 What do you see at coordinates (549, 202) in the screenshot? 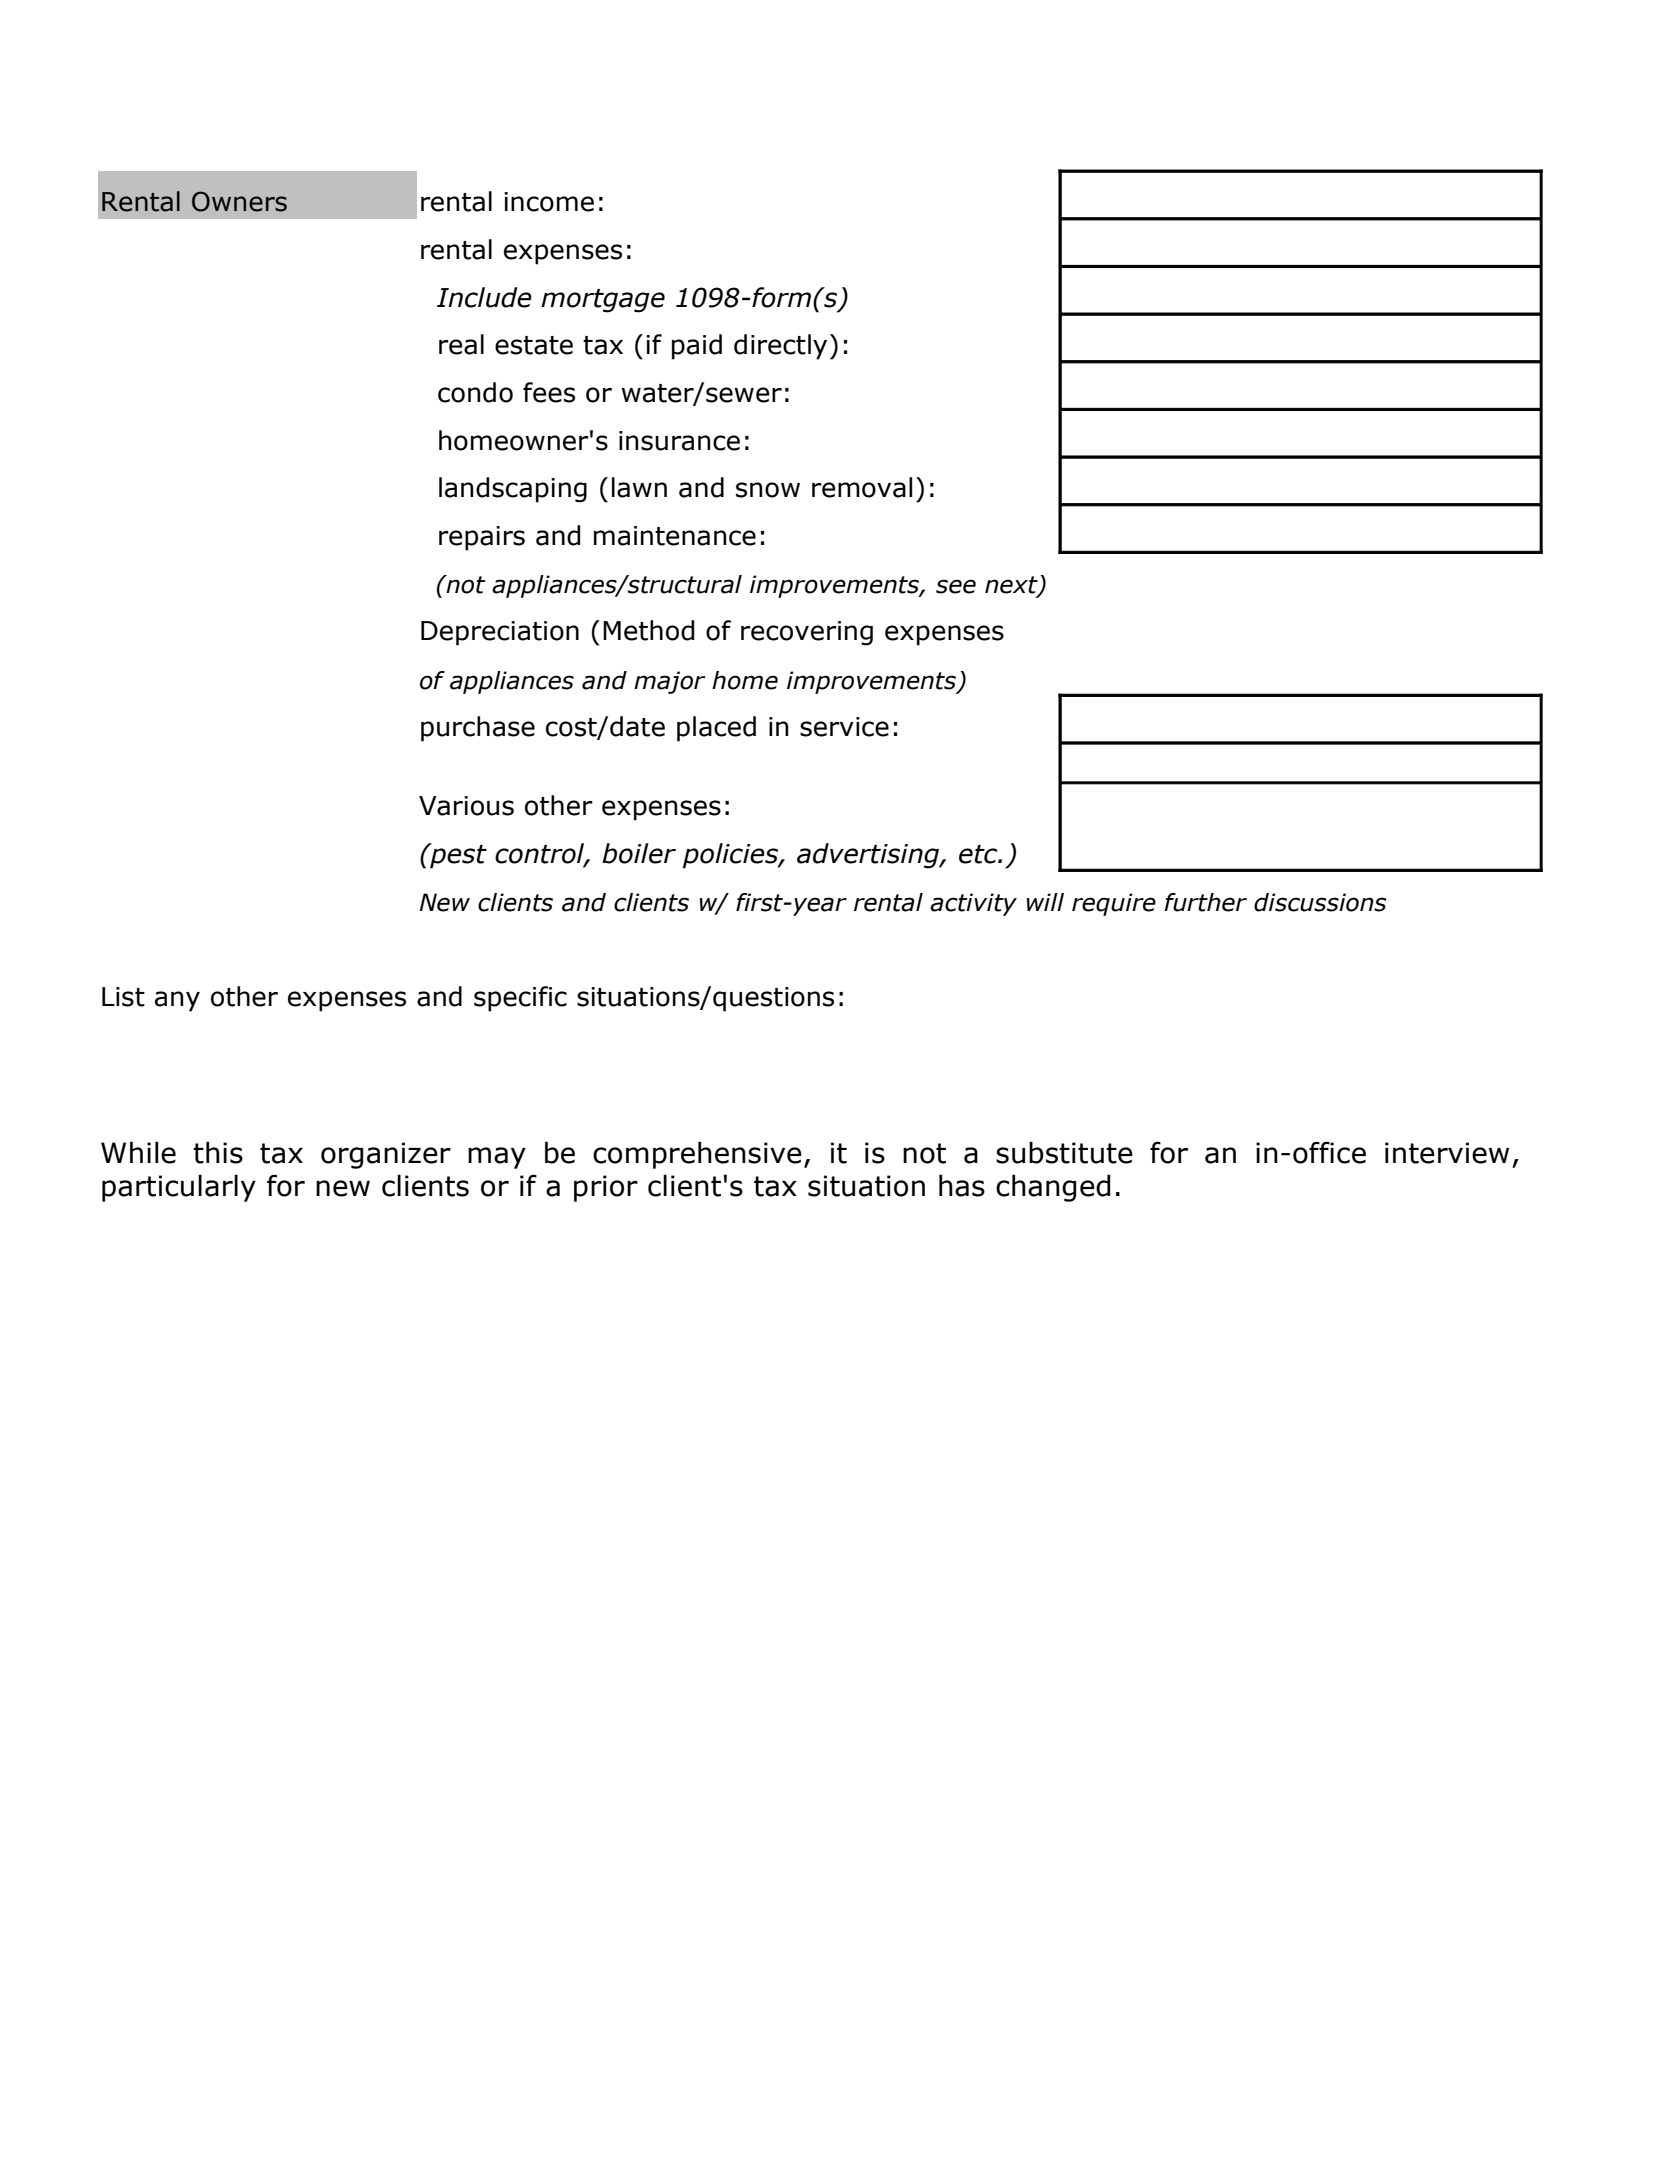
I see `income` at bounding box center [549, 202].
